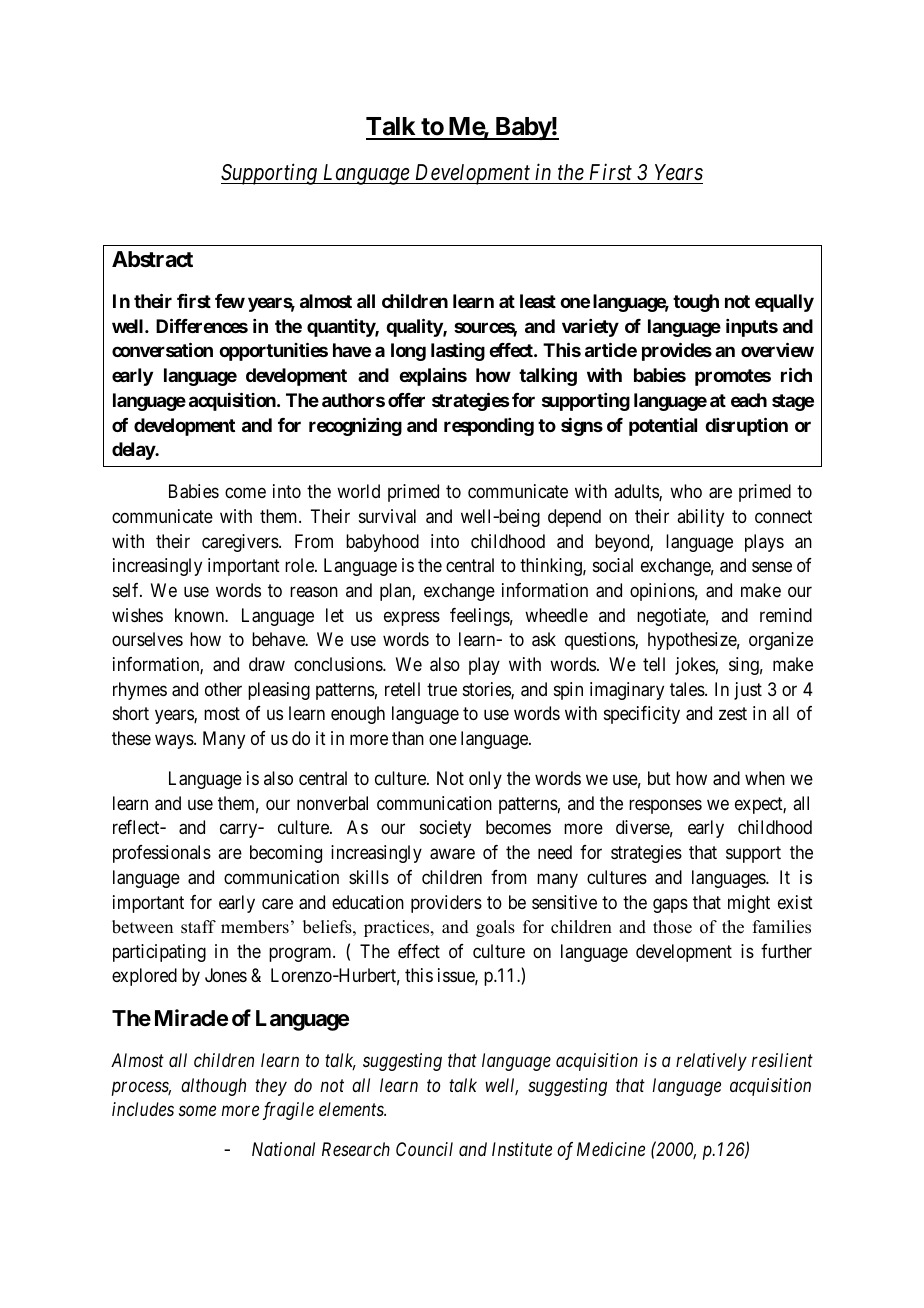 The height and width of the image is (1308, 924). What do you see at coordinates (442, 689) in the image?
I see `true` at bounding box center [442, 689].
